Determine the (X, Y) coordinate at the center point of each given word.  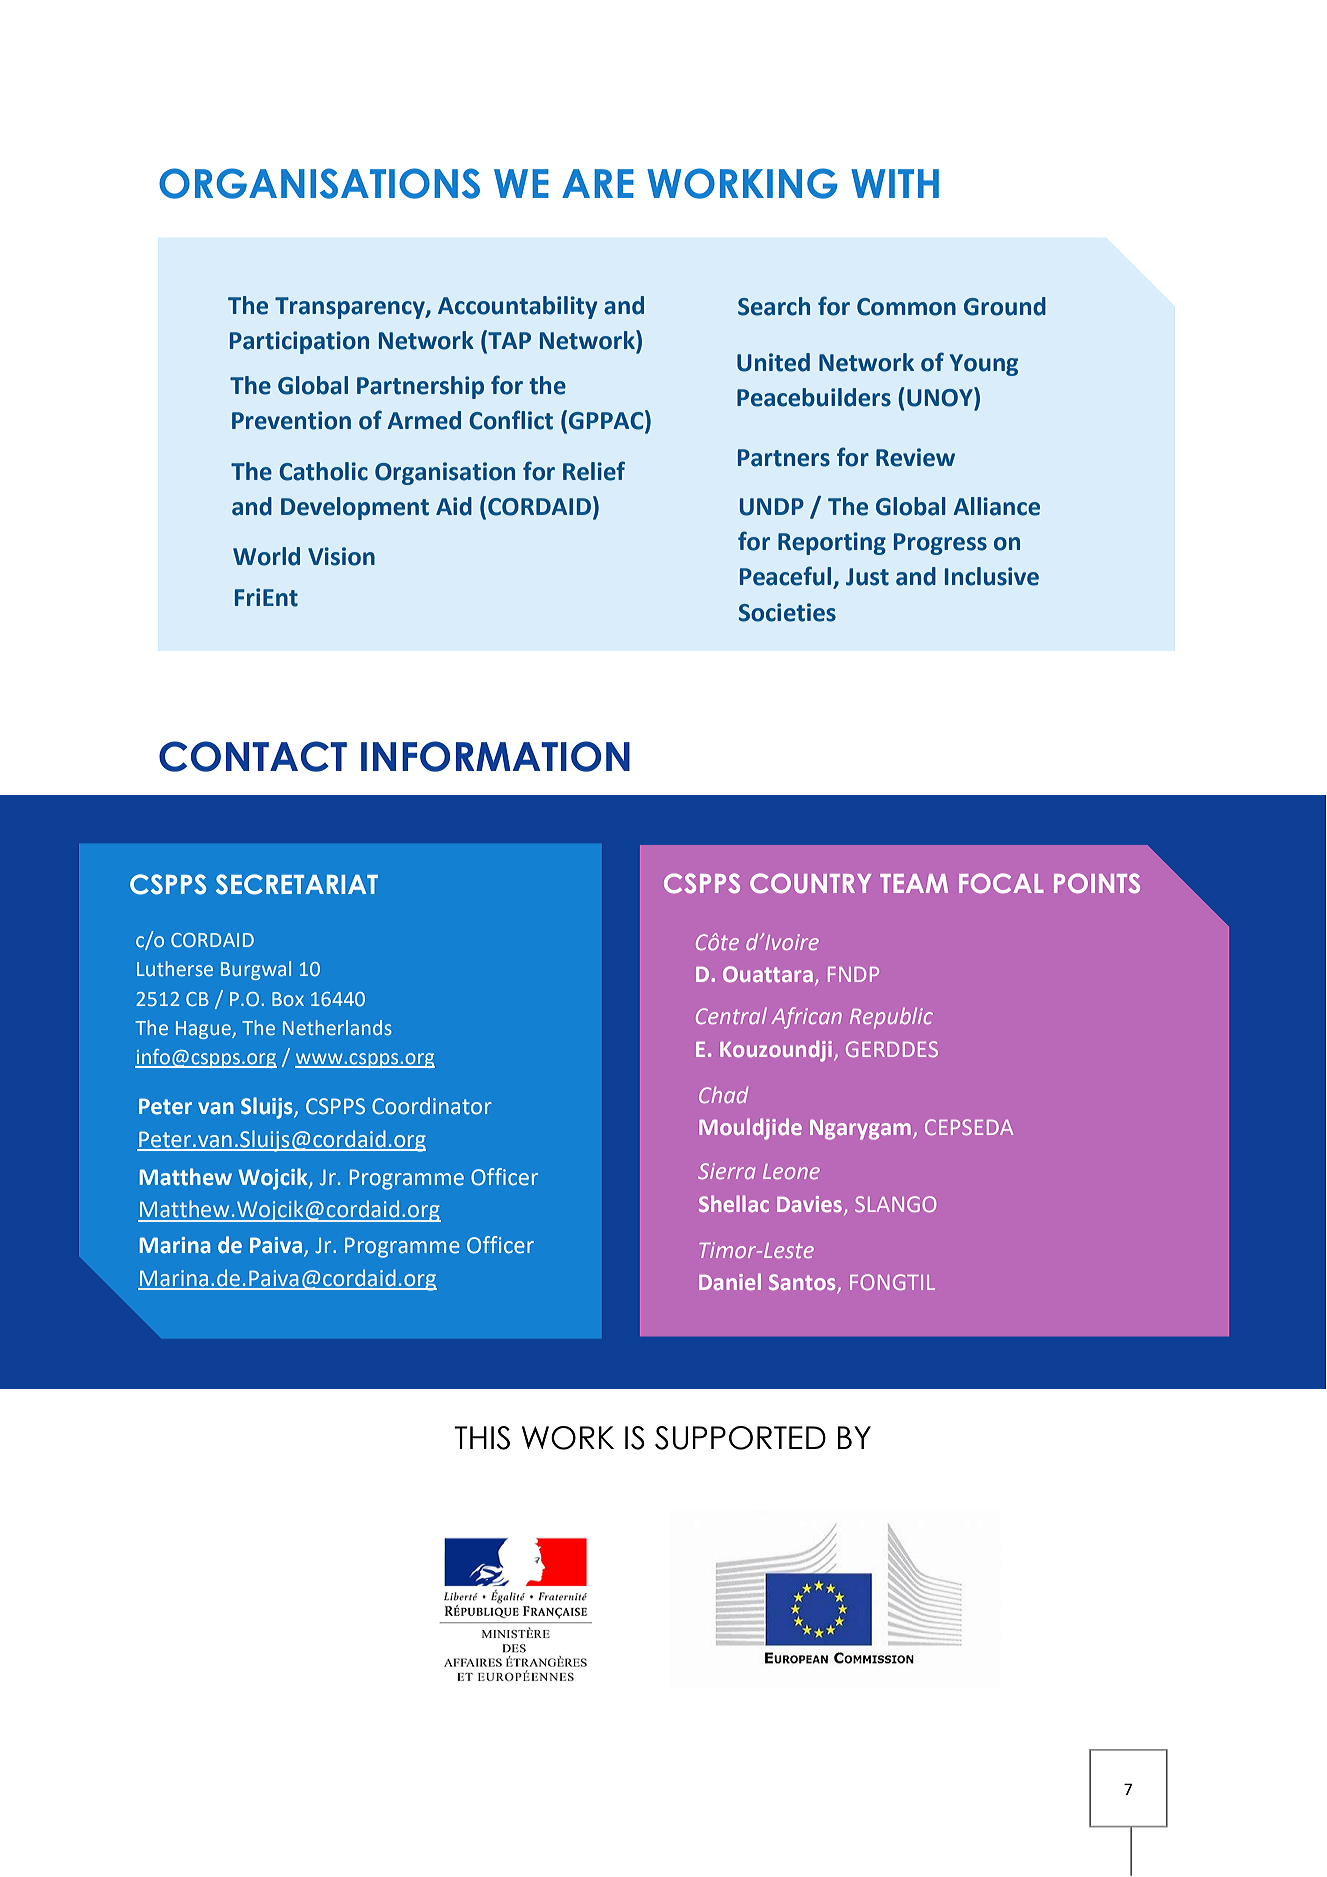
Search (774, 306)
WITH (895, 183)
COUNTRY (810, 883)
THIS (482, 1438)
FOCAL (1001, 883)
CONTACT (253, 756)
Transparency (351, 308)
